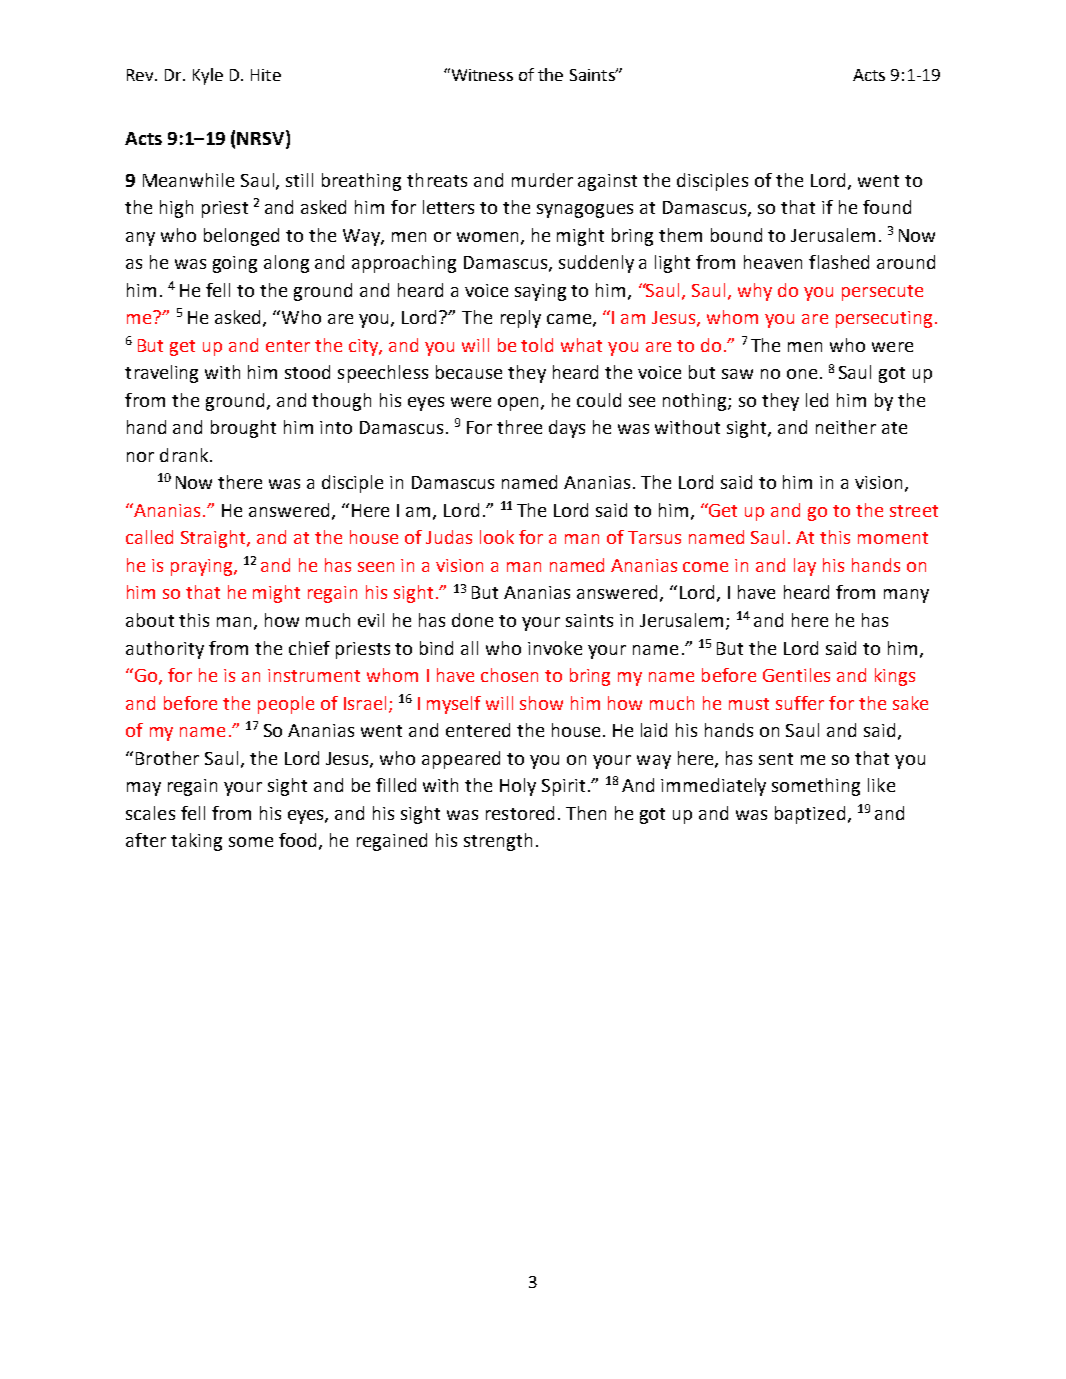 The width and height of the screenshot is (1066, 1379). I want to click on restored, so click(520, 813).
